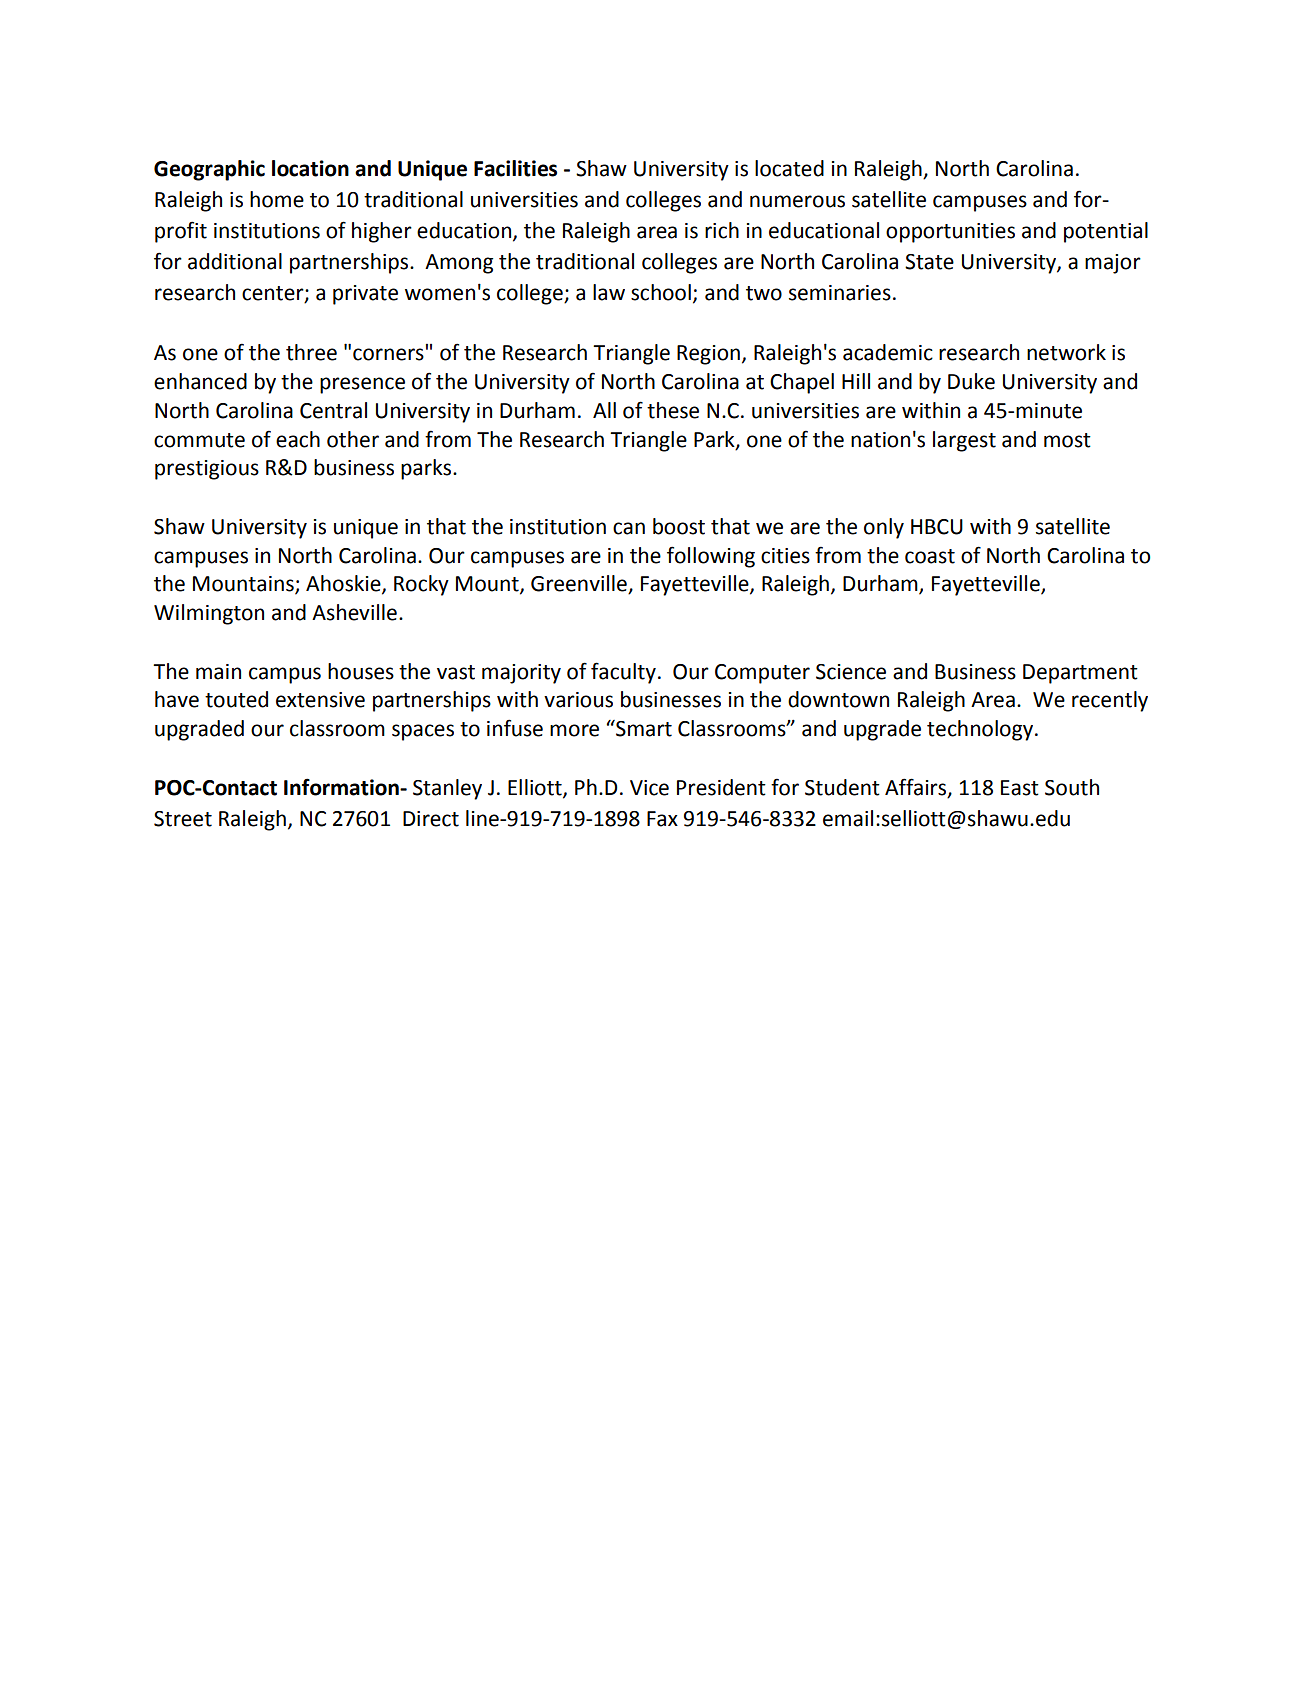 Image resolution: width=1308 pixels, height=1692 pixels. What do you see at coordinates (354, 612) in the document?
I see `Asheville` at bounding box center [354, 612].
